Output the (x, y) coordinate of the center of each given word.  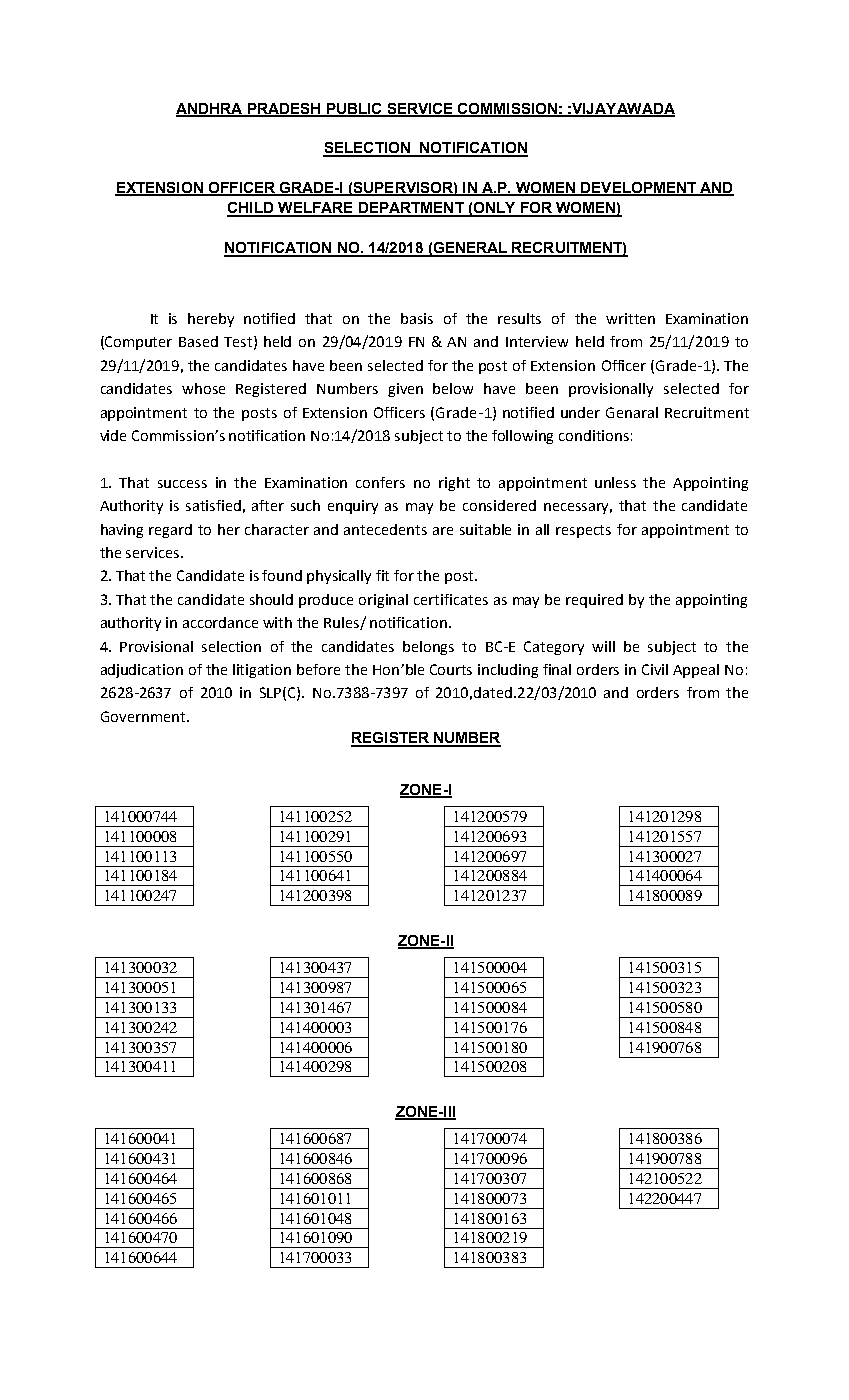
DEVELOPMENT (639, 188)
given (405, 390)
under (580, 412)
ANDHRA (210, 109)
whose (203, 388)
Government (143, 716)
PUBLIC (354, 110)
